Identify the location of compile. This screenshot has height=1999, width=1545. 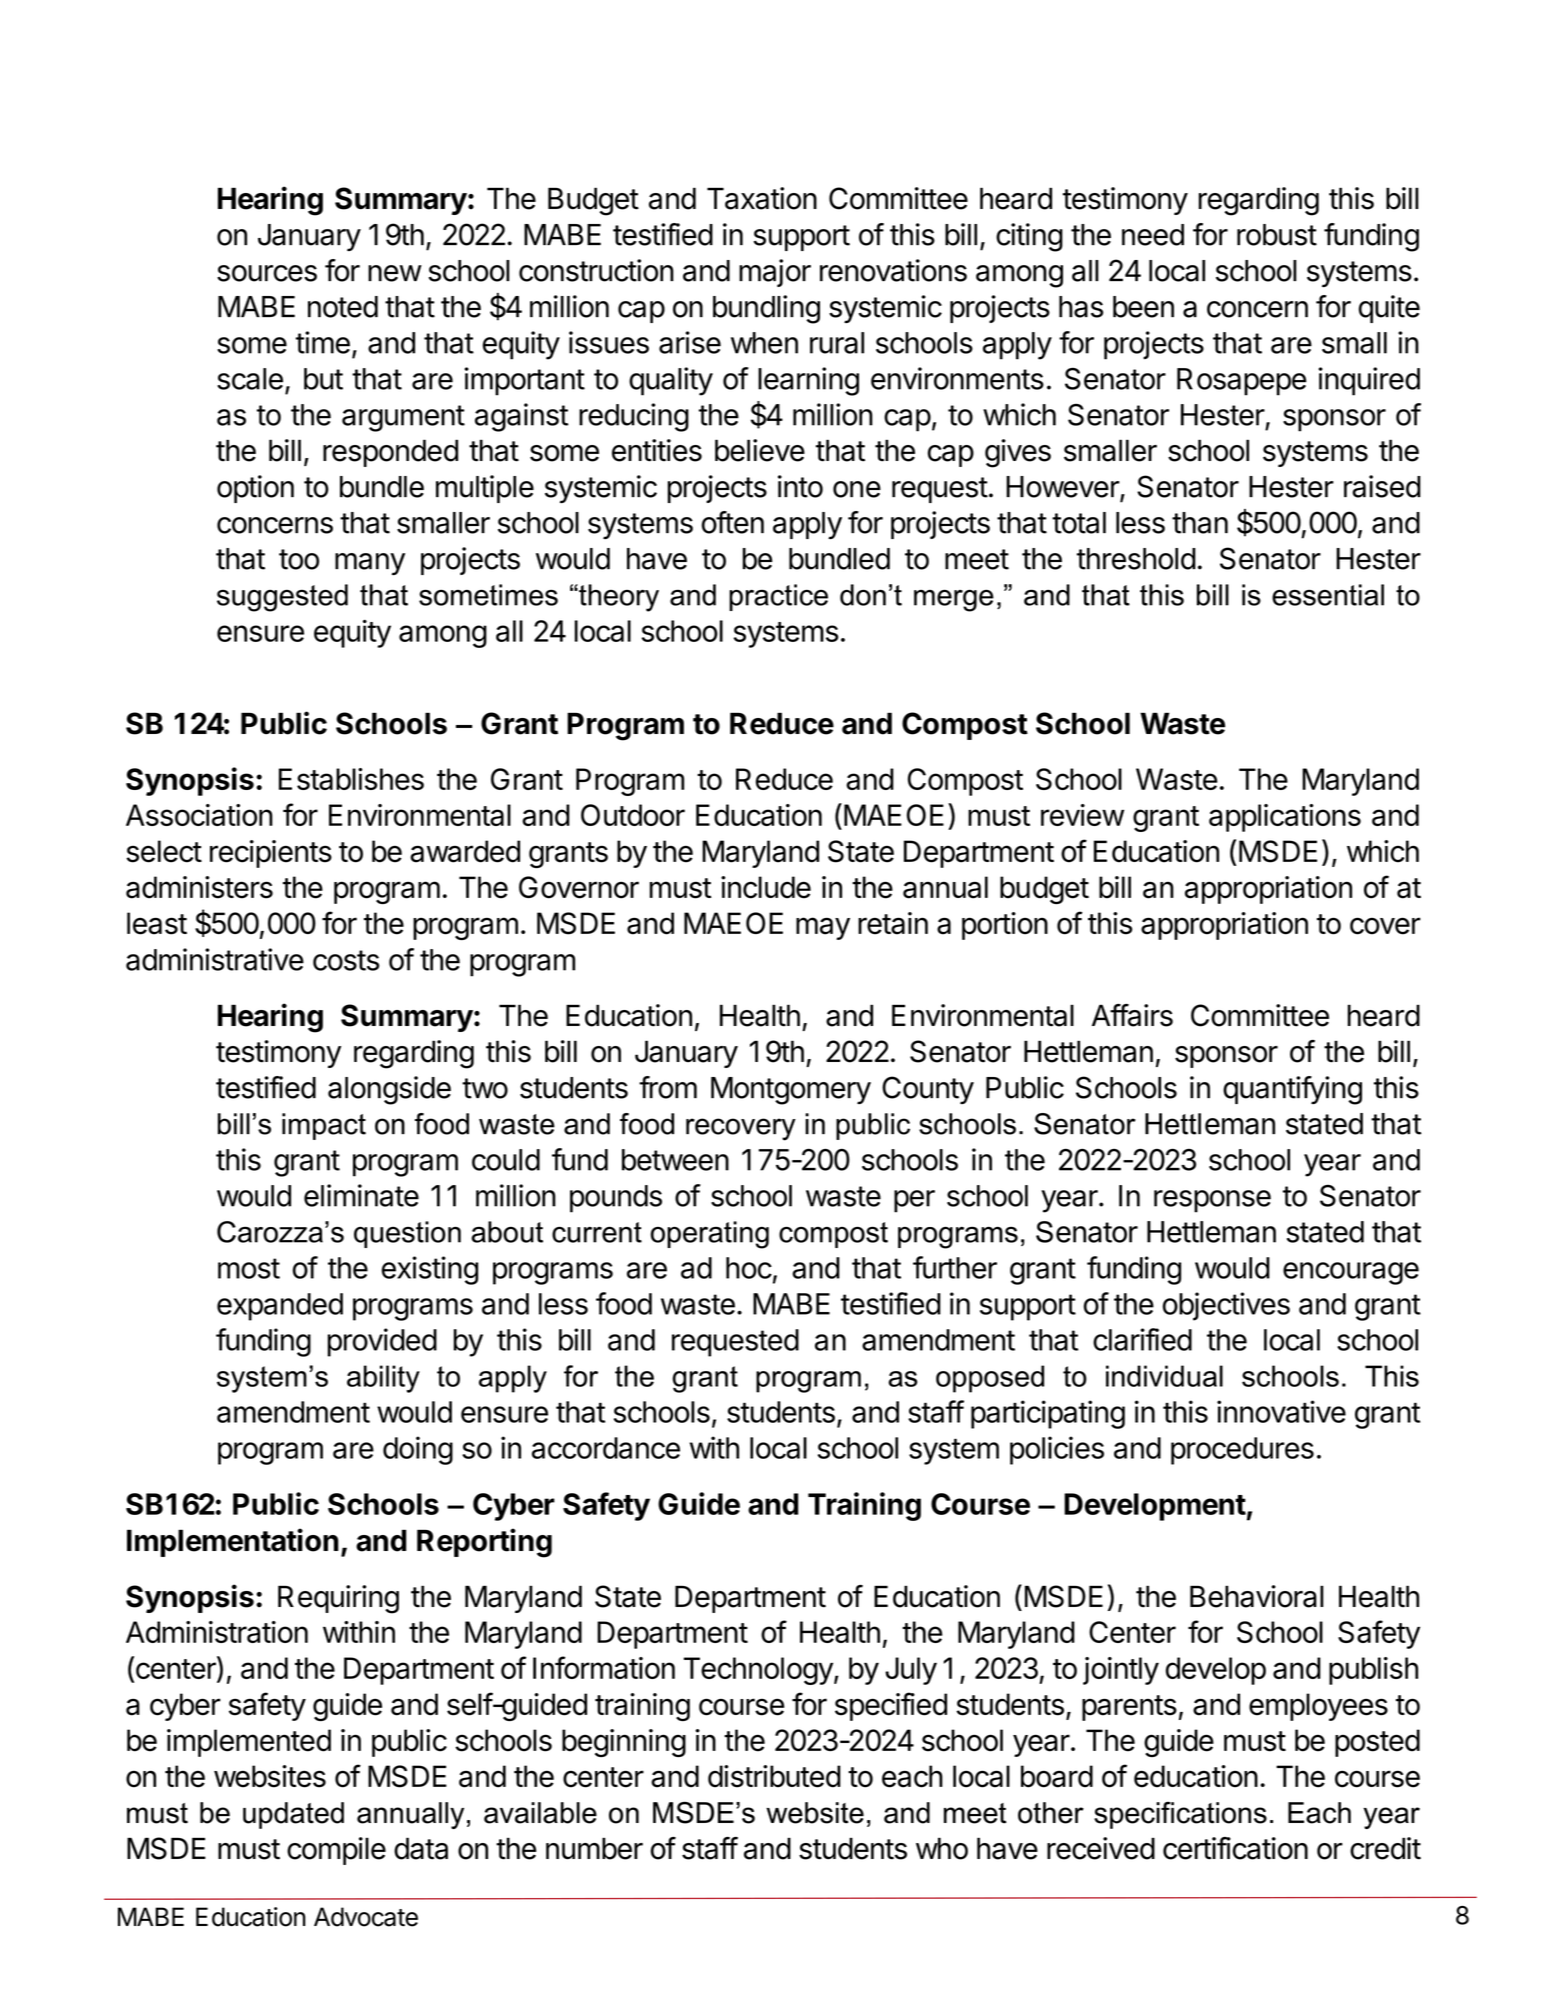
(336, 1851).
